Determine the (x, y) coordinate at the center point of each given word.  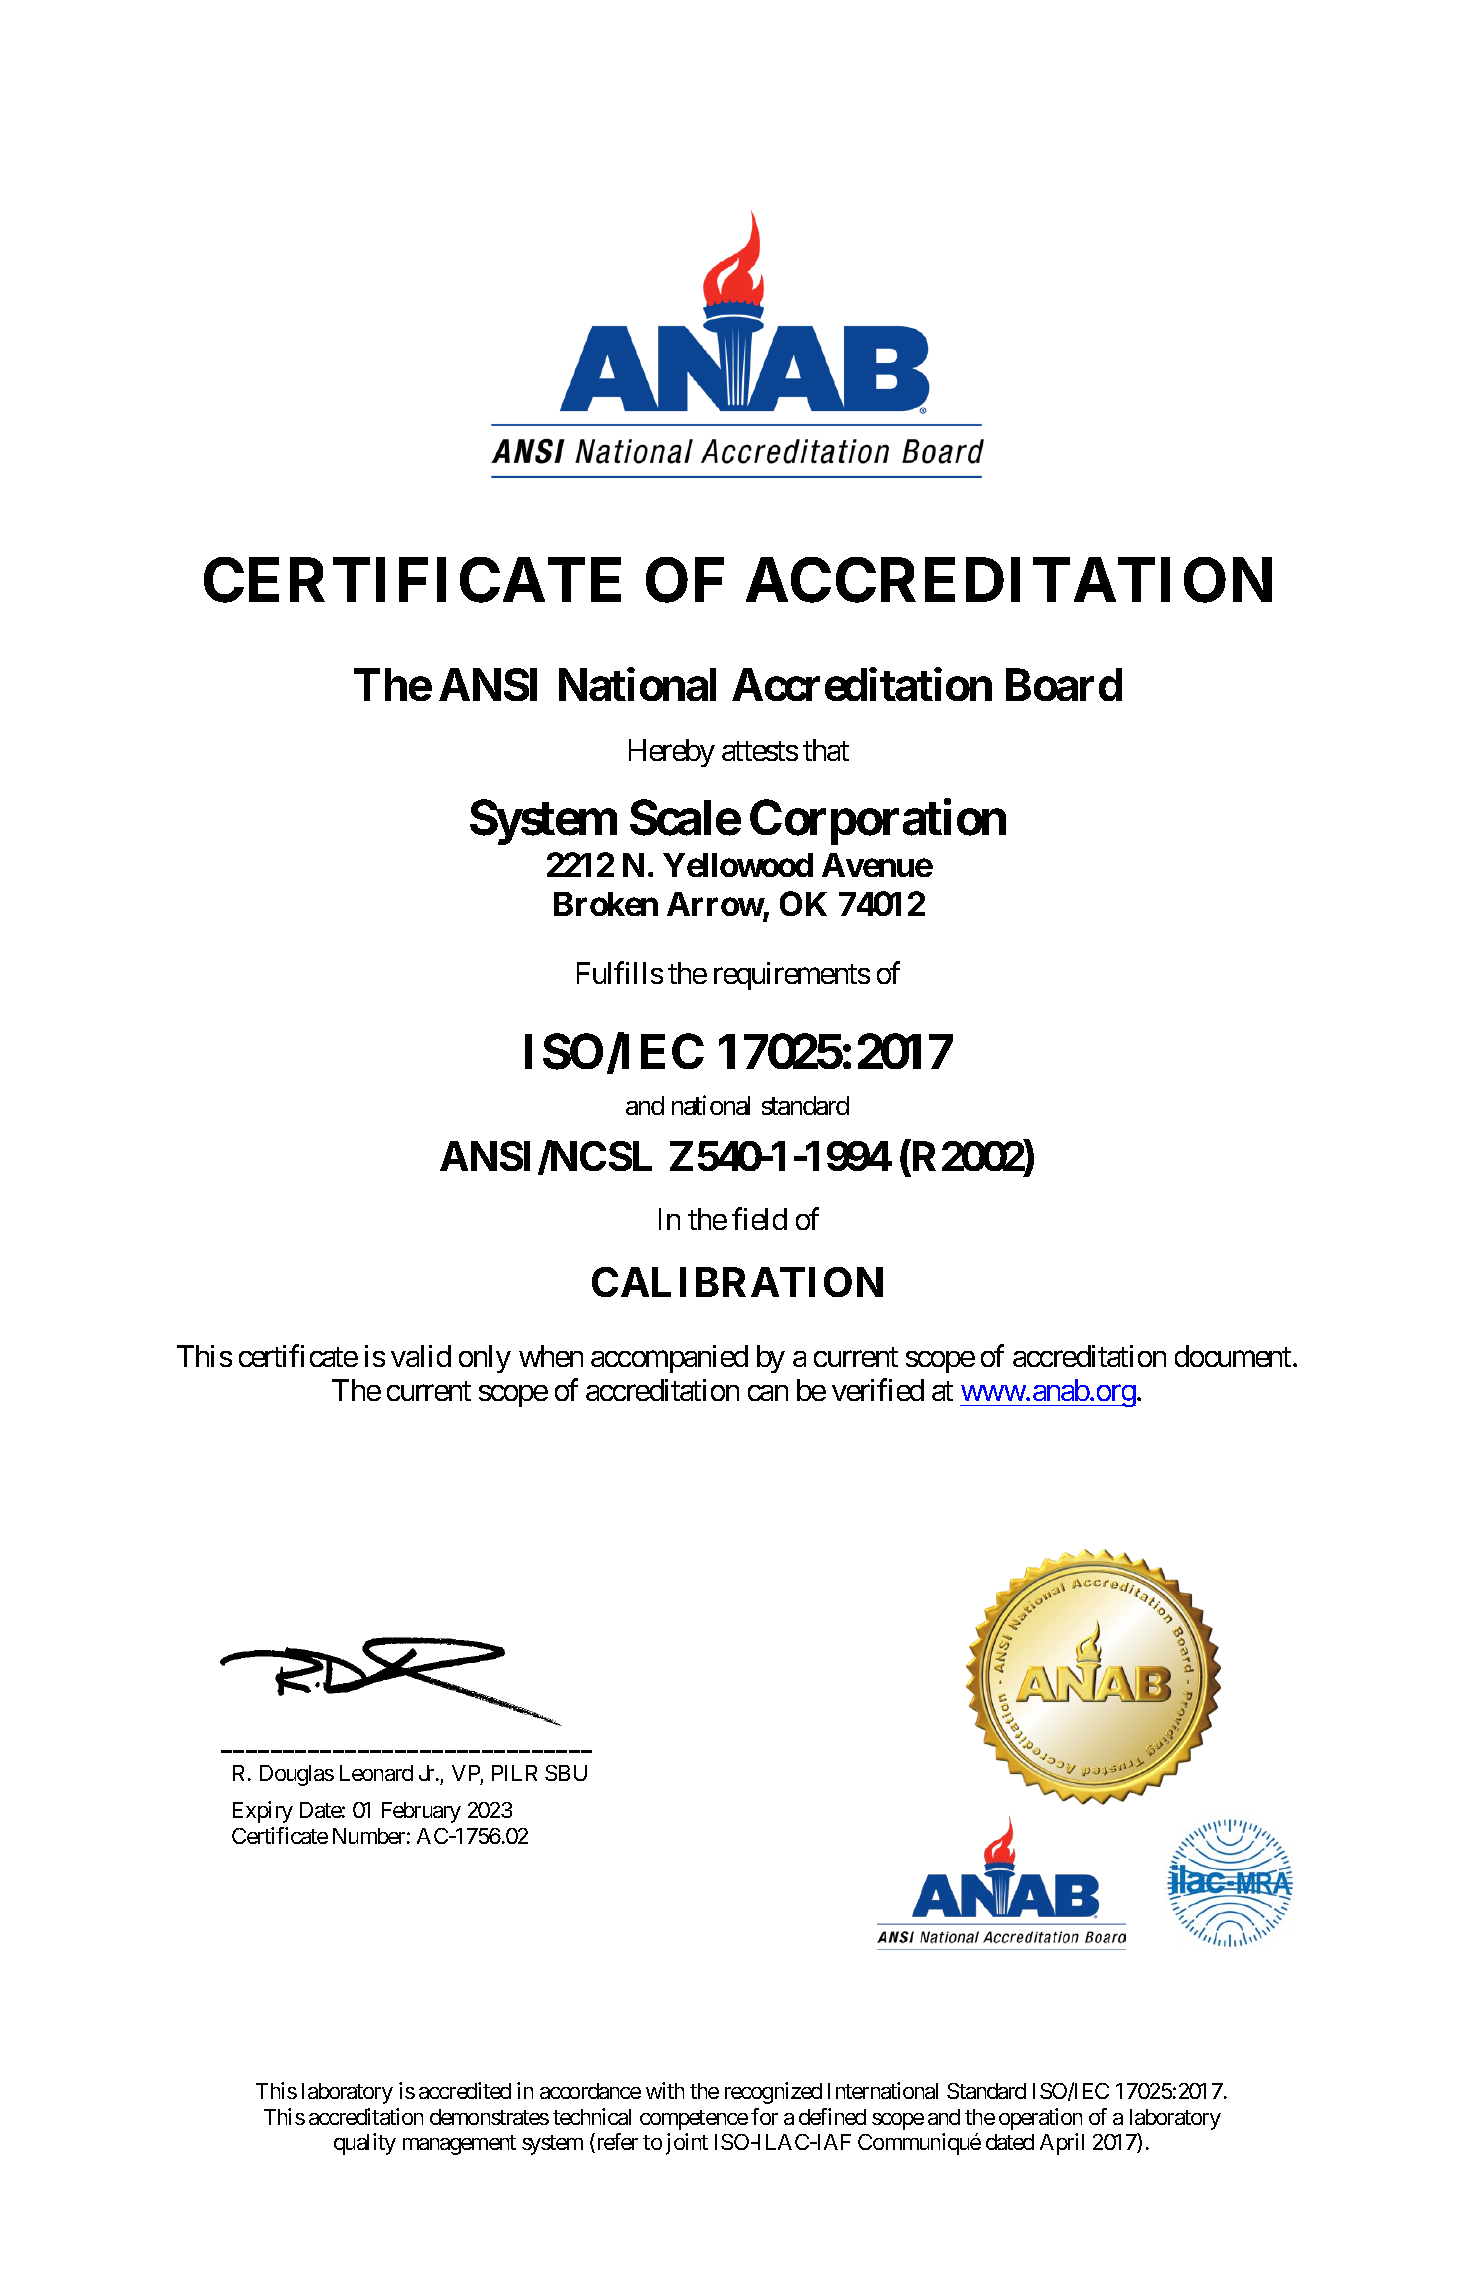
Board (1064, 685)
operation (1040, 2119)
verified (878, 1390)
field (759, 1218)
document (1234, 1356)
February (421, 1812)
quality (365, 2144)
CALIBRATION (737, 1282)
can (768, 1393)
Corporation (878, 822)
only (485, 1359)
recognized (773, 2093)
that (826, 750)
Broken (606, 904)
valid (421, 1356)
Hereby (672, 753)
